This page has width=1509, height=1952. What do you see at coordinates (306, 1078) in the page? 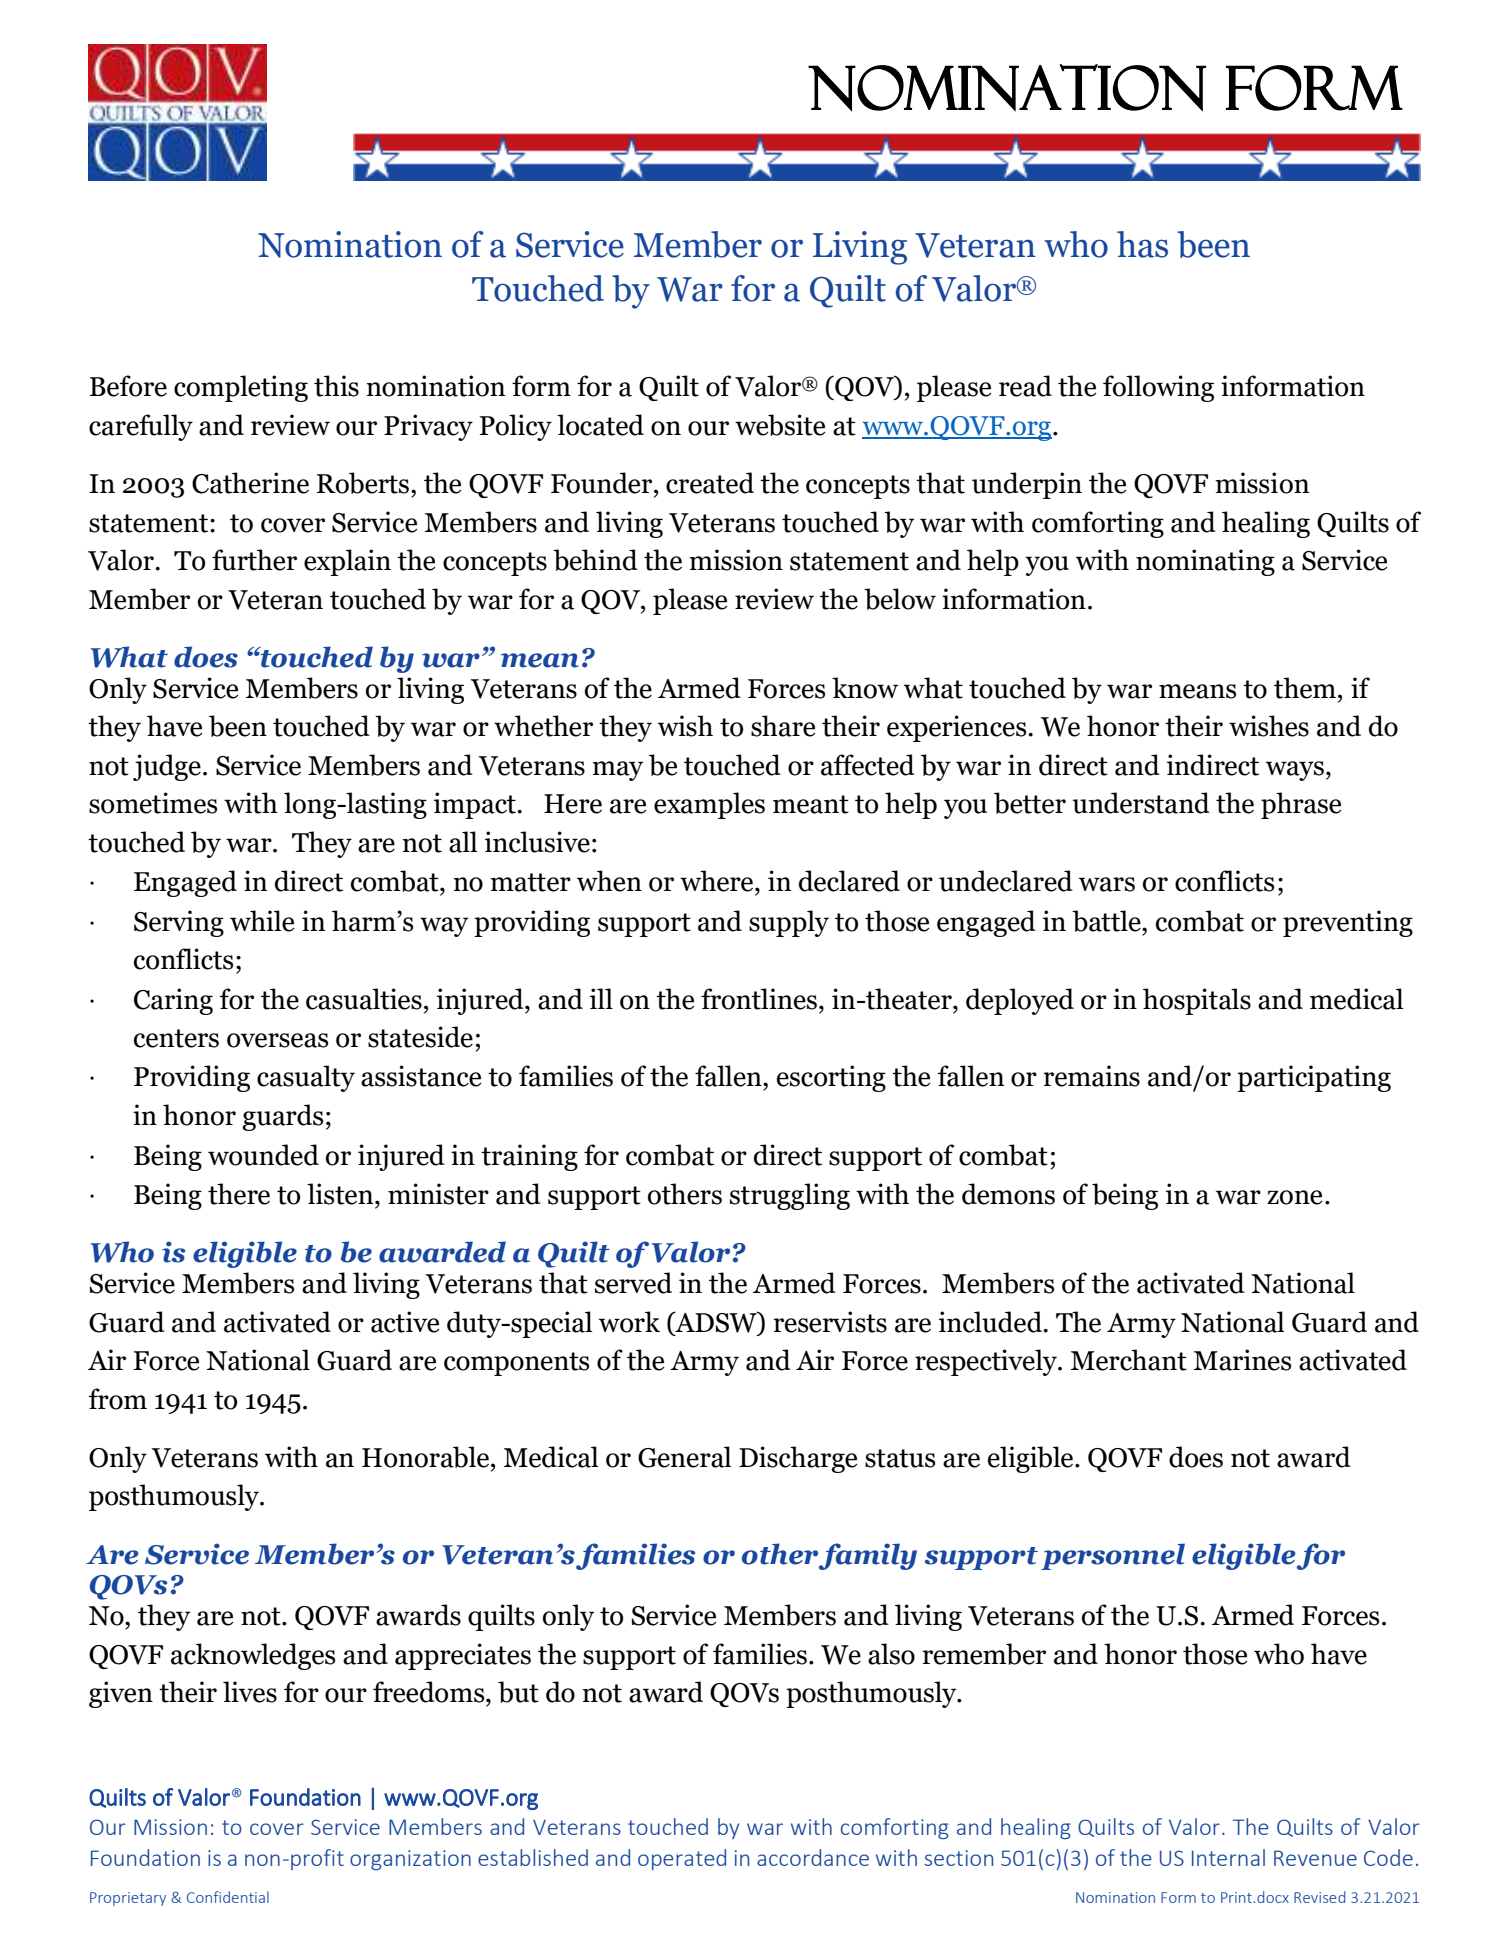
I see `casualty` at bounding box center [306, 1078].
